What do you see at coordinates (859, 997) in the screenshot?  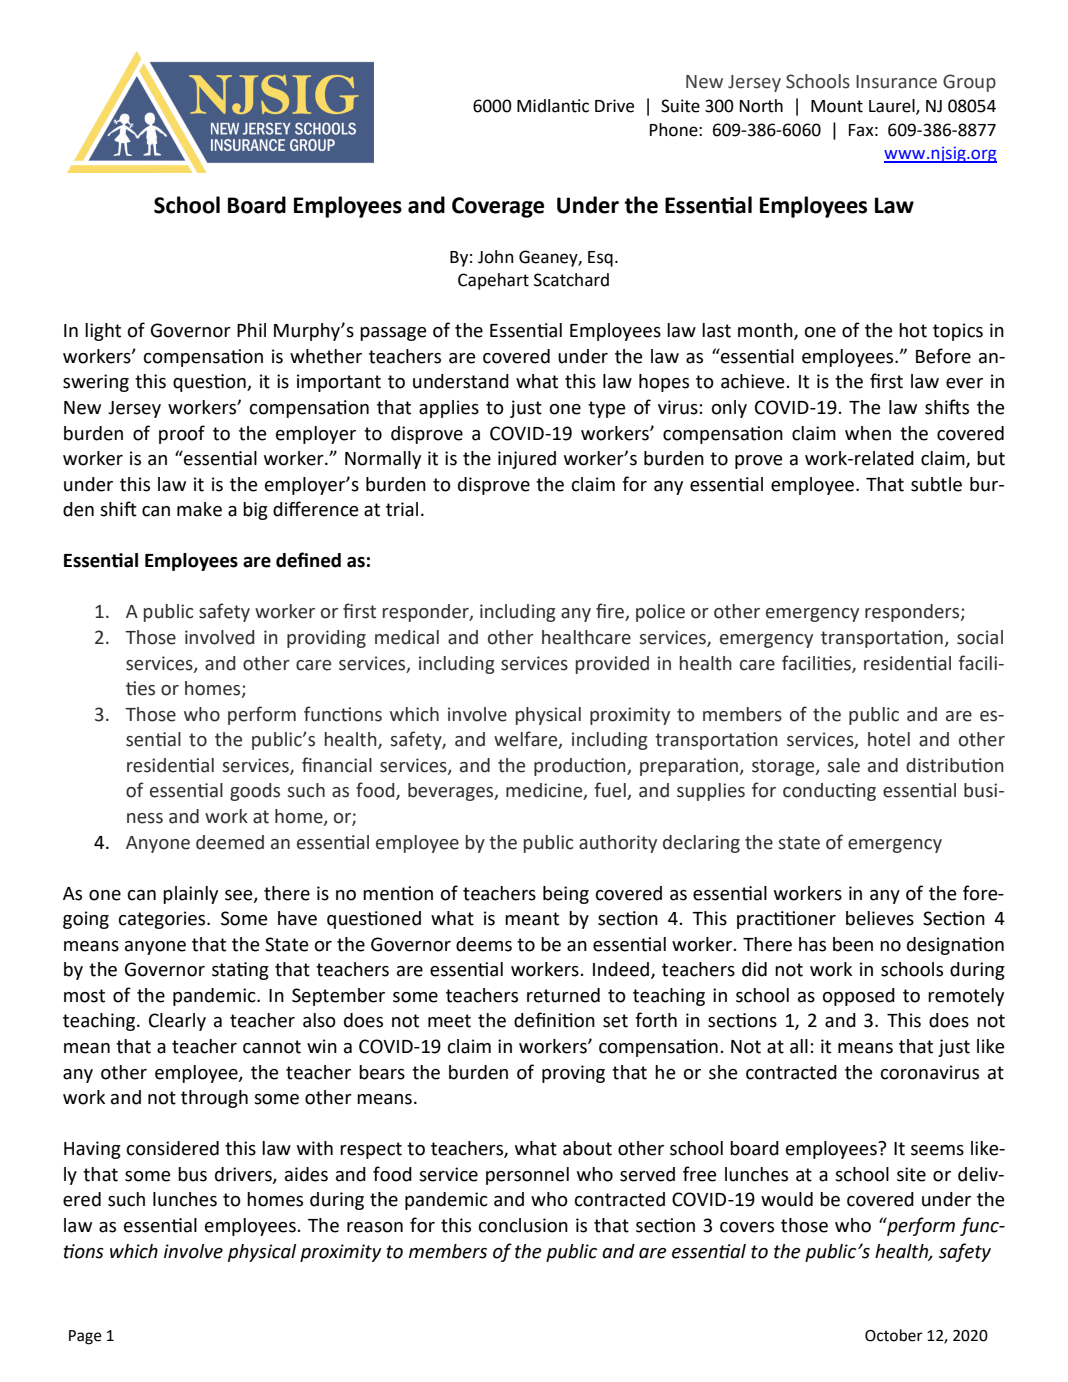 I see `opposed` at bounding box center [859, 997].
